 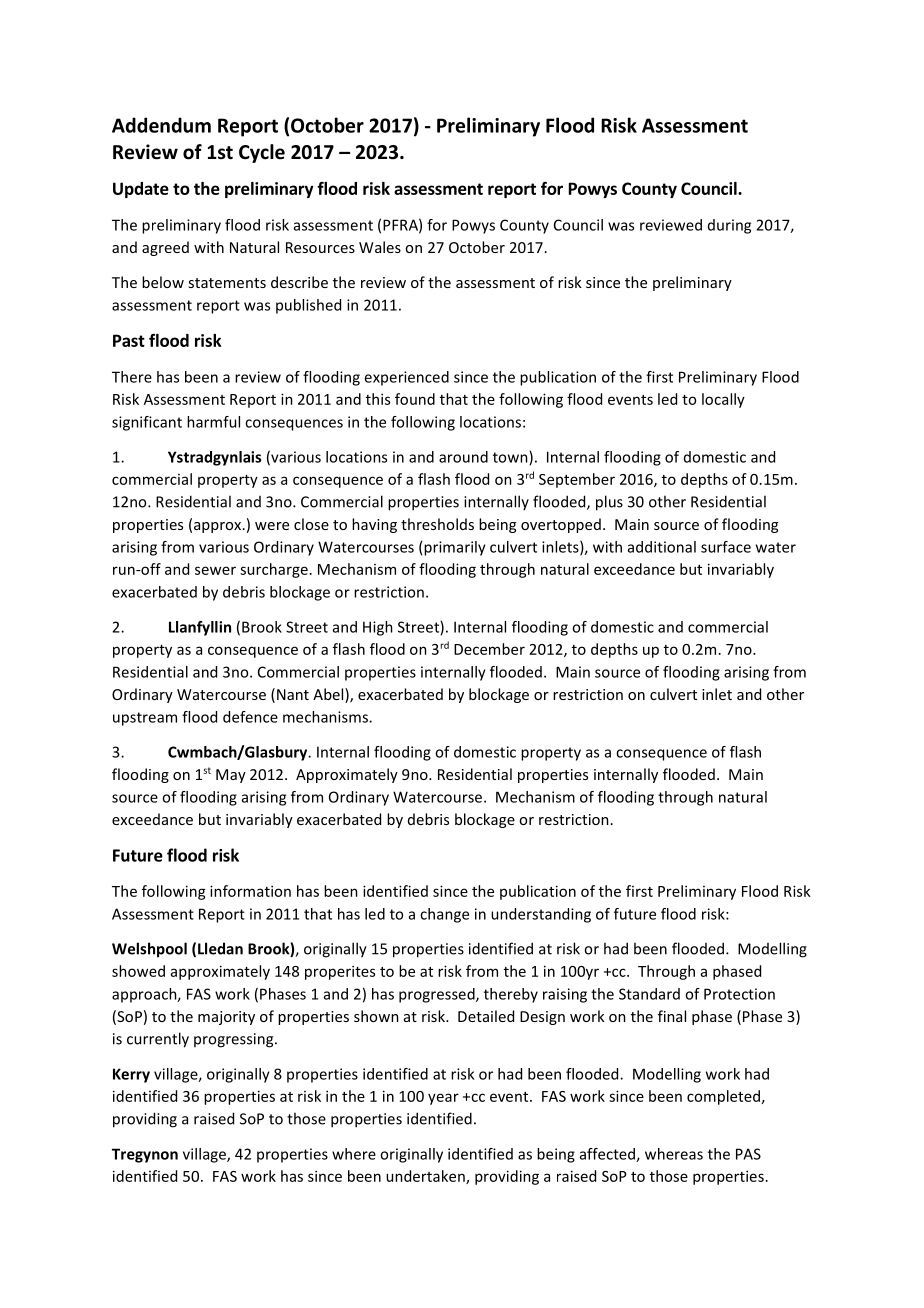 What do you see at coordinates (455, 548) in the screenshot?
I see `primarily` at bounding box center [455, 548].
